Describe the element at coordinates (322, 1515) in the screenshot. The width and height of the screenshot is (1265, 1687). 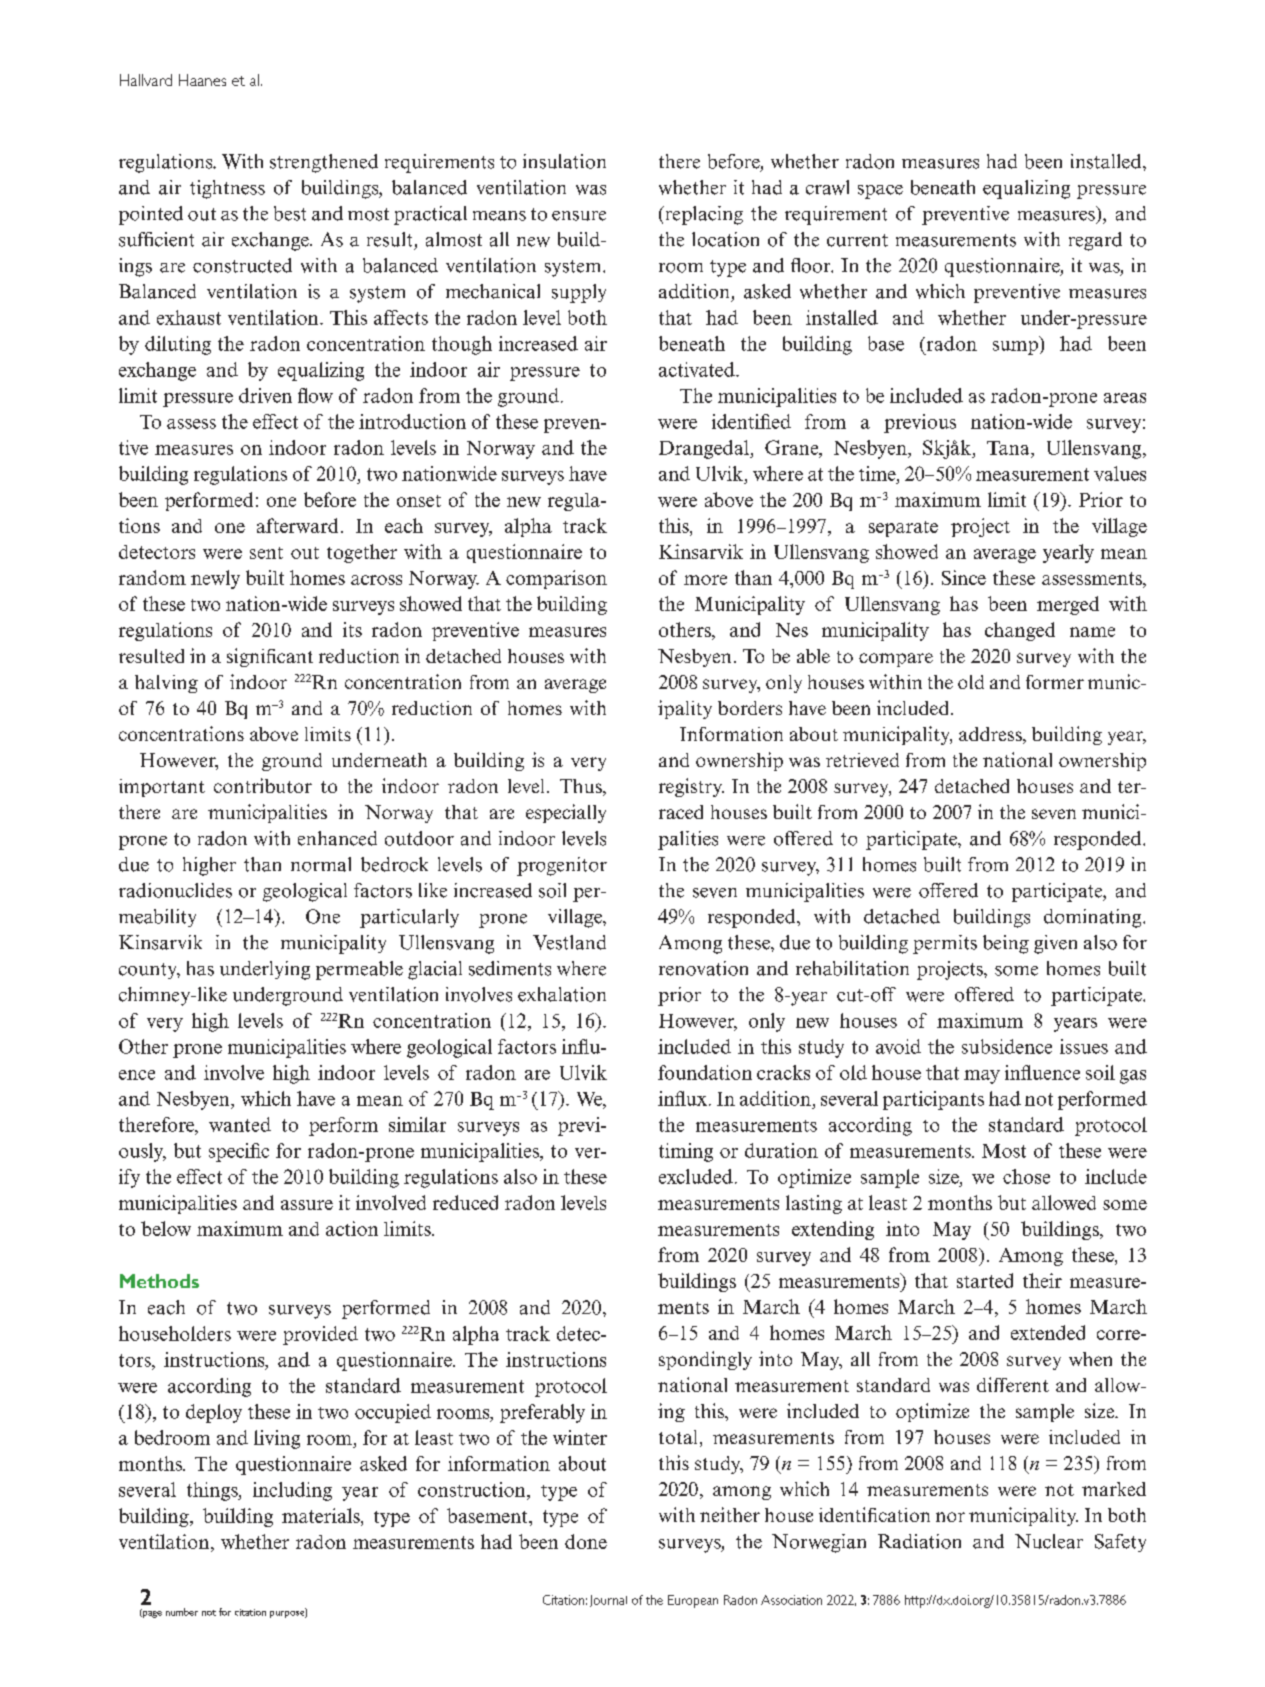
I see `materials` at that location.
